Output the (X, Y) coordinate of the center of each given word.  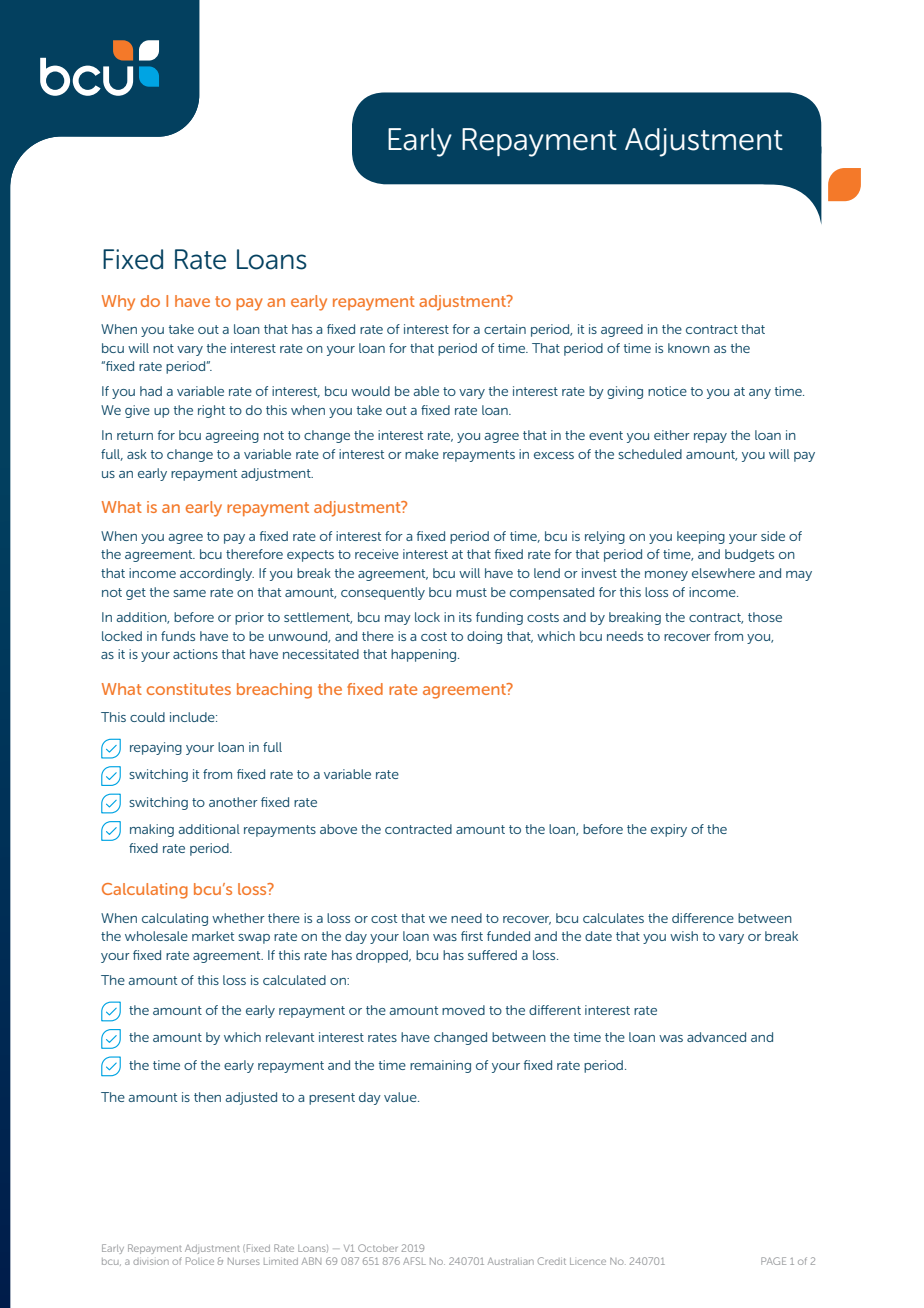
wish (684, 936)
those (765, 617)
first (472, 936)
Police (200, 1261)
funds (178, 636)
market (213, 936)
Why (118, 303)
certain (505, 329)
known (689, 348)
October (377, 1248)
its (465, 617)
